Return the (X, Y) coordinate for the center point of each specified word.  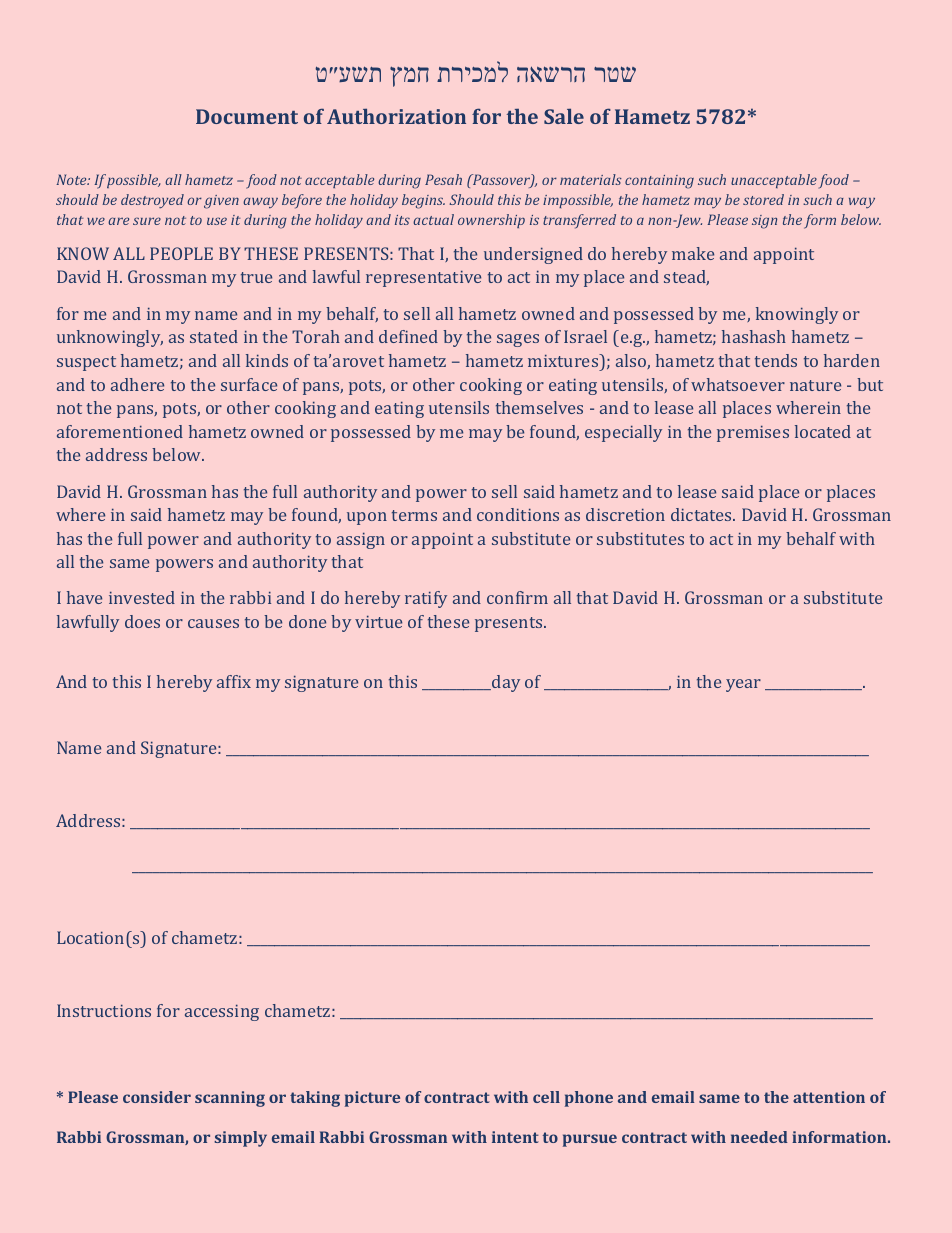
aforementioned (120, 431)
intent (515, 1137)
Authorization (396, 116)
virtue (378, 621)
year (743, 685)
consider (157, 1097)
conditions (518, 514)
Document (247, 116)
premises (753, 433)
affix (234, 681)
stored (763, 199)
